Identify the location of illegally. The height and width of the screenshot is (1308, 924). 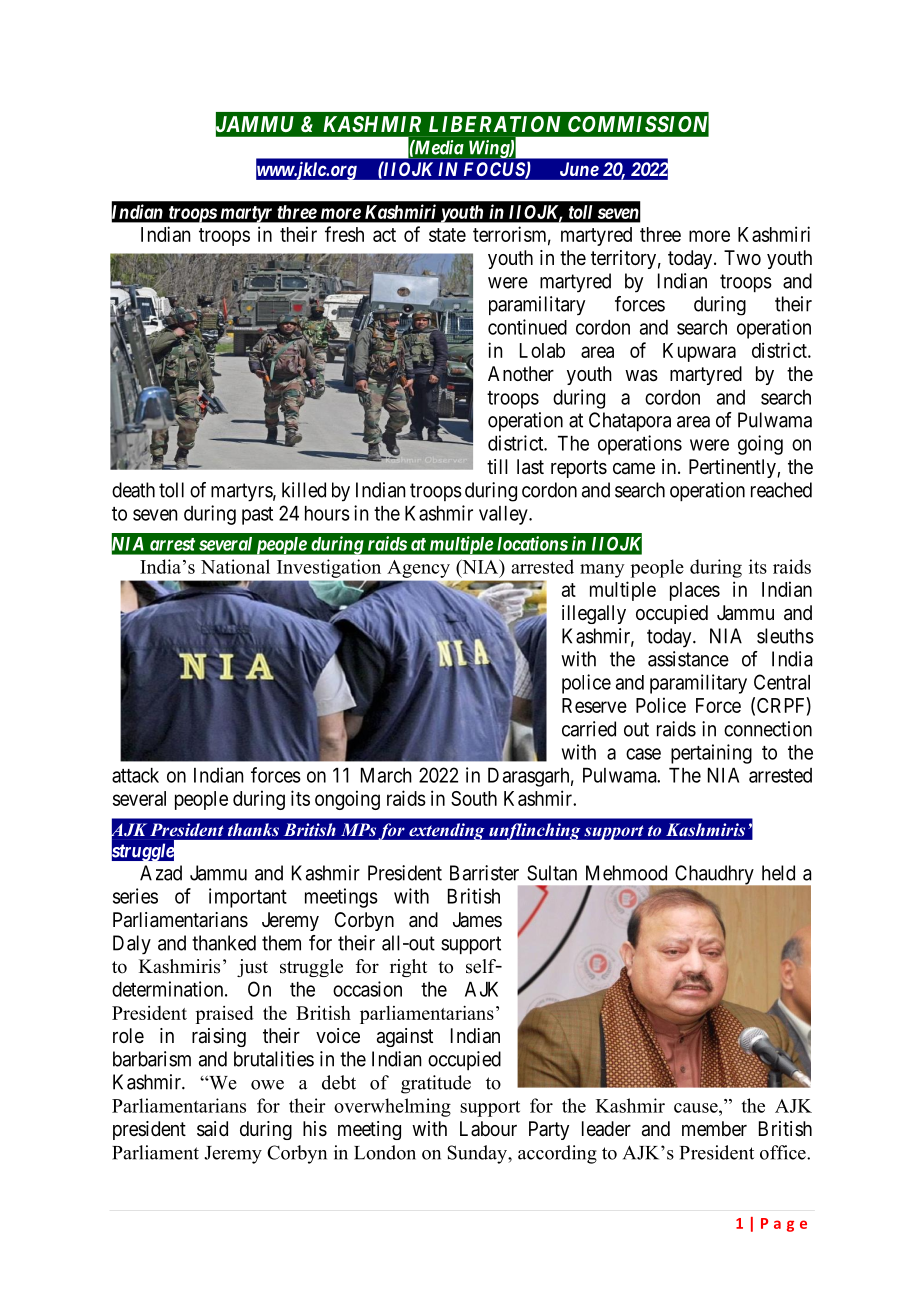
(594, 614).
